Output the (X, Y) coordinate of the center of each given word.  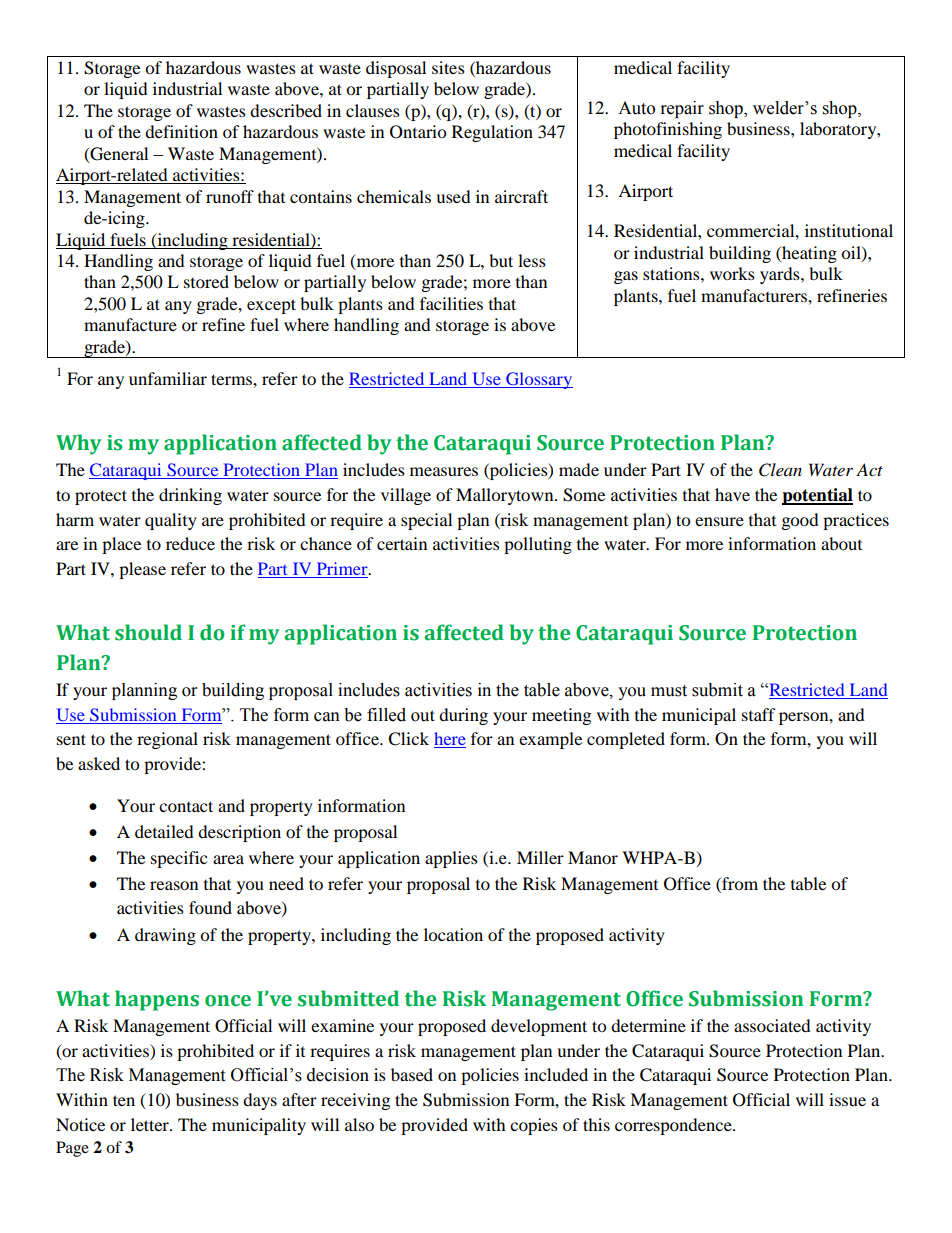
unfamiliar (168, 378)
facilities (451, 303)
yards (781, 275)
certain (402, 543)
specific (179, 859)
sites (448, 67)
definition (181, 131)
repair (682, 109)
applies (451, 859)
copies (534, 1126)
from (739, 883)
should (148, 632)
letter (151, 1124)
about (841, 543)
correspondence (674, 1126)
